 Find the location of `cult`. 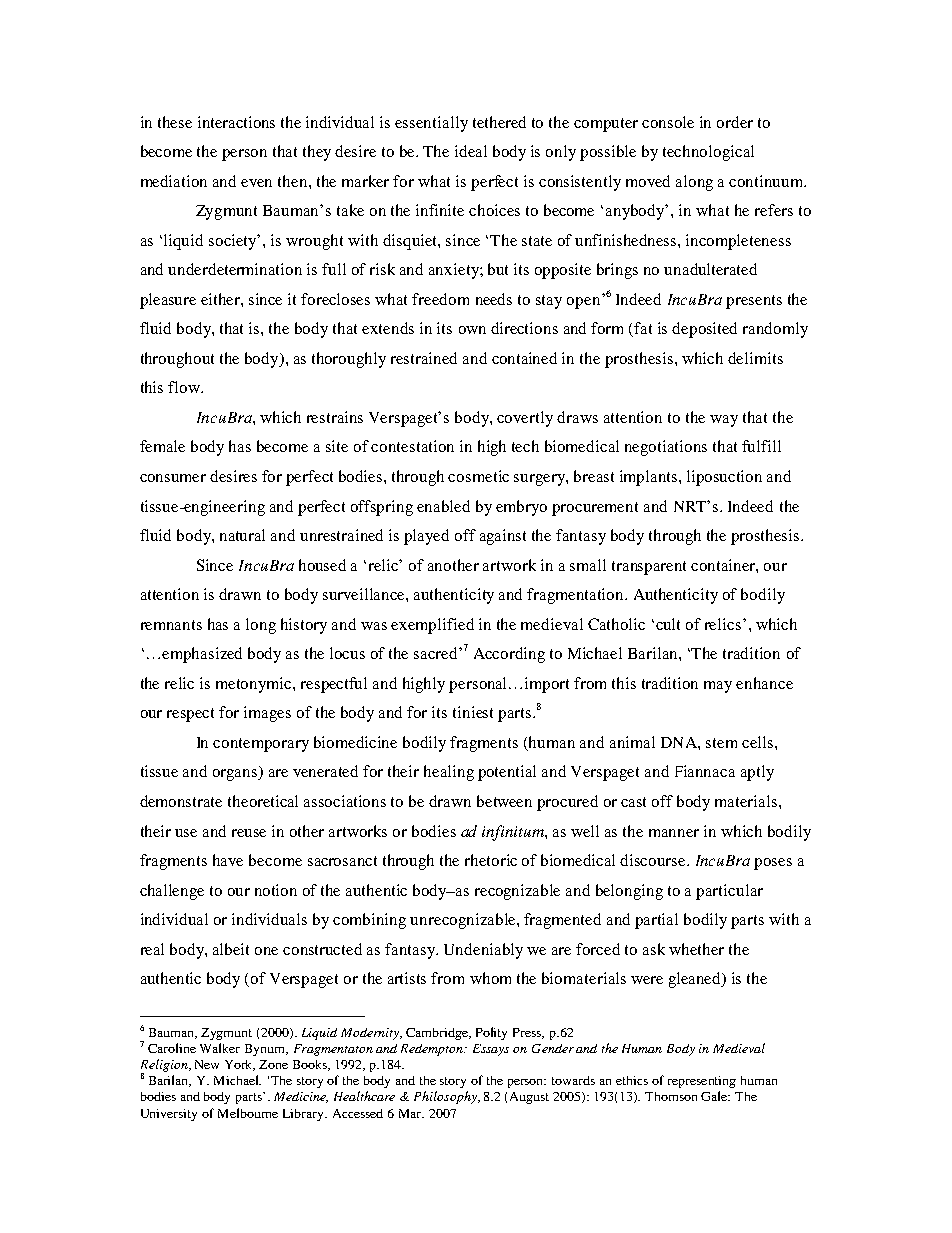

cult is located at coordinates (668, 624).
